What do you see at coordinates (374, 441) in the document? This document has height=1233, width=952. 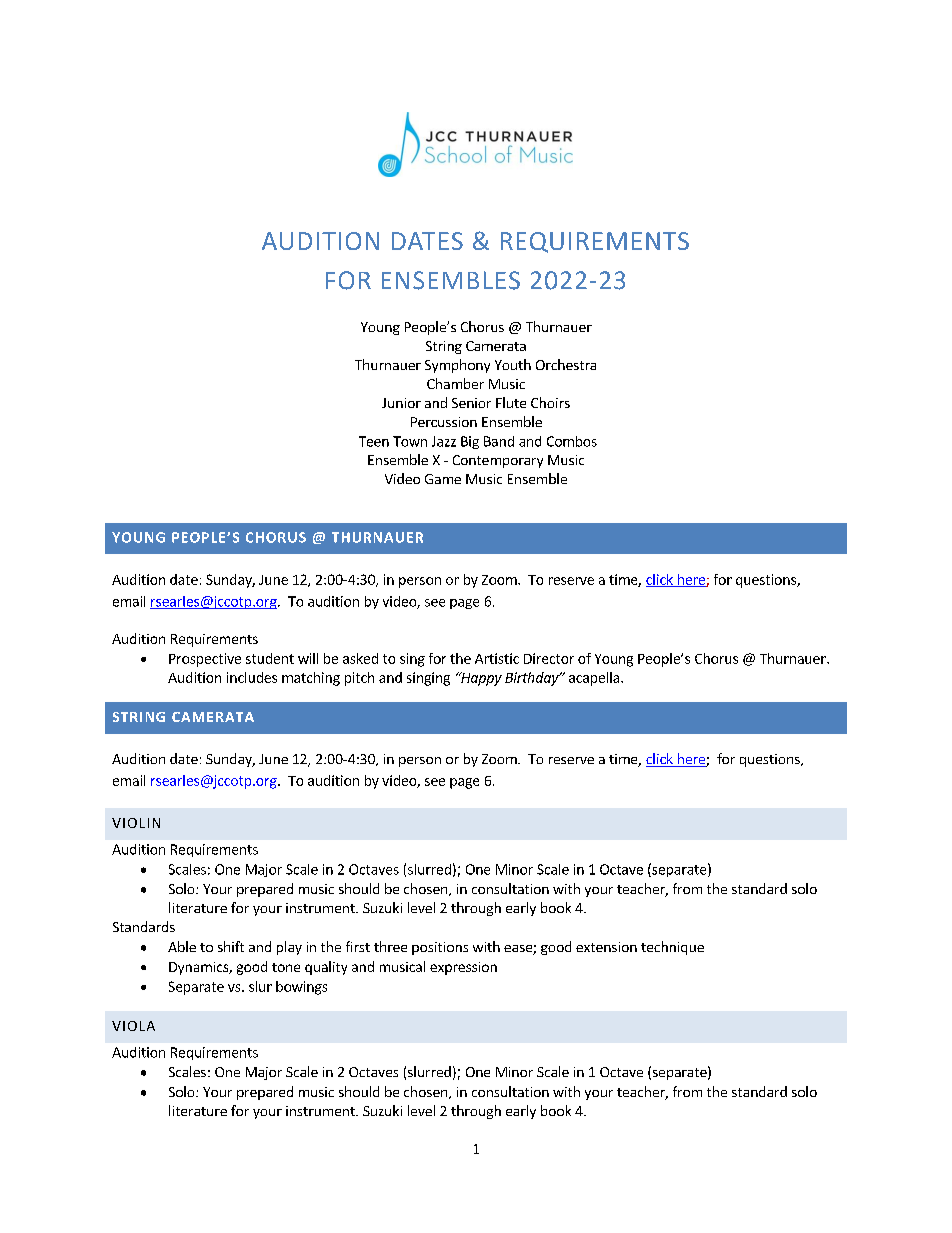 I see `Teen` at bounding box center [374, 441].
